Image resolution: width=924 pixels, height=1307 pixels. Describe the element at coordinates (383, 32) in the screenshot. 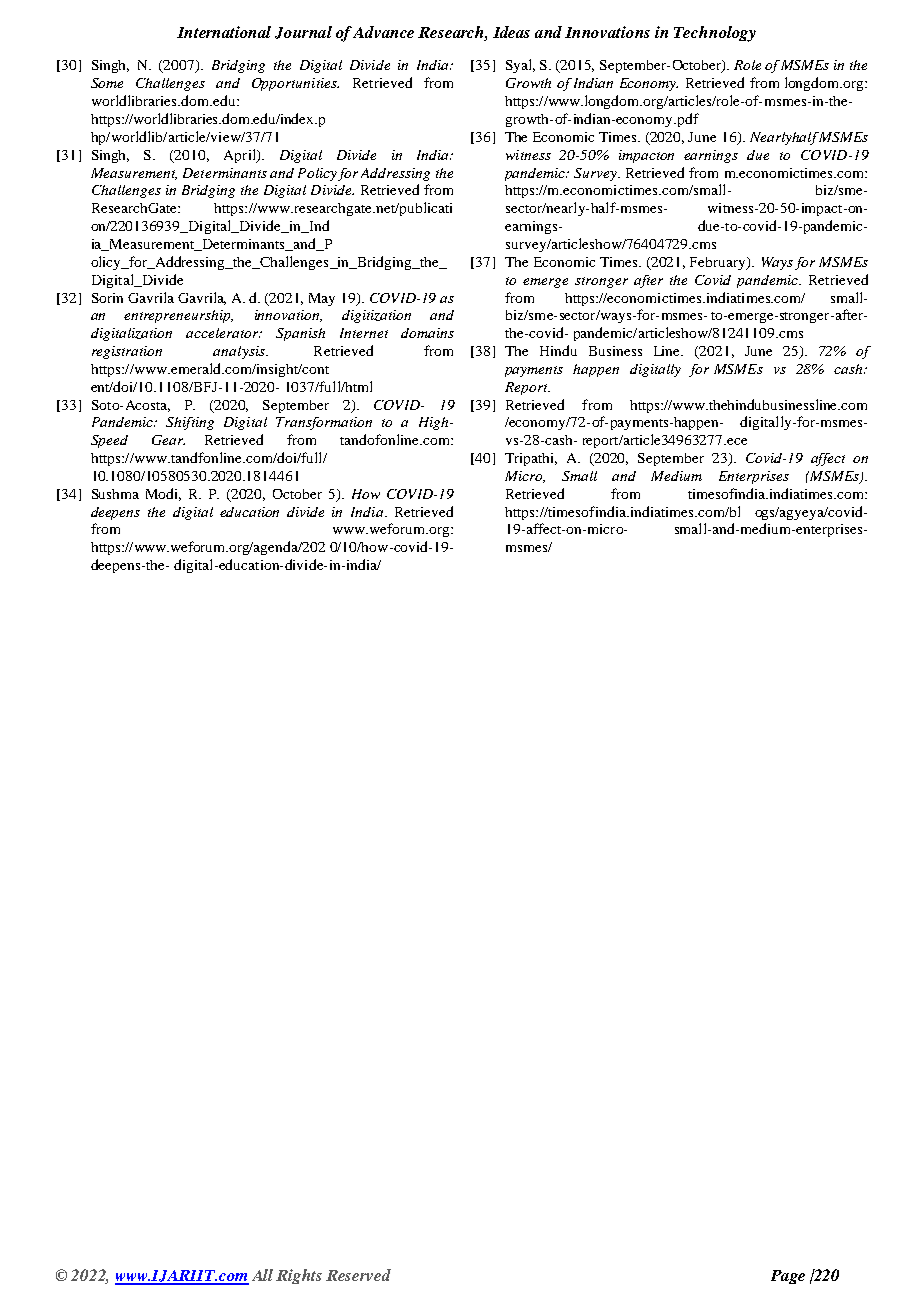

I see `Advance` at that location.
